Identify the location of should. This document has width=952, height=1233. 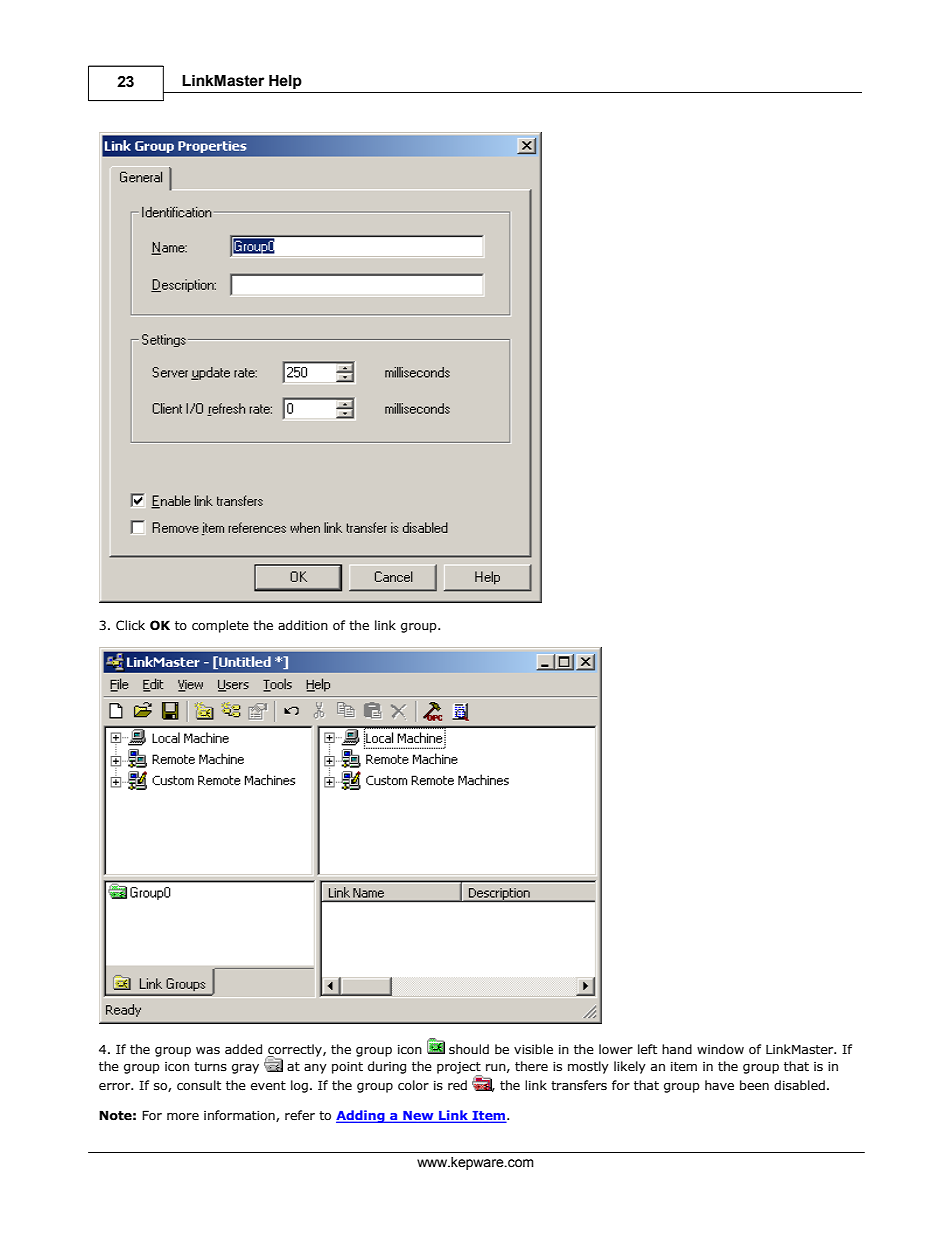
(469, 1049).
